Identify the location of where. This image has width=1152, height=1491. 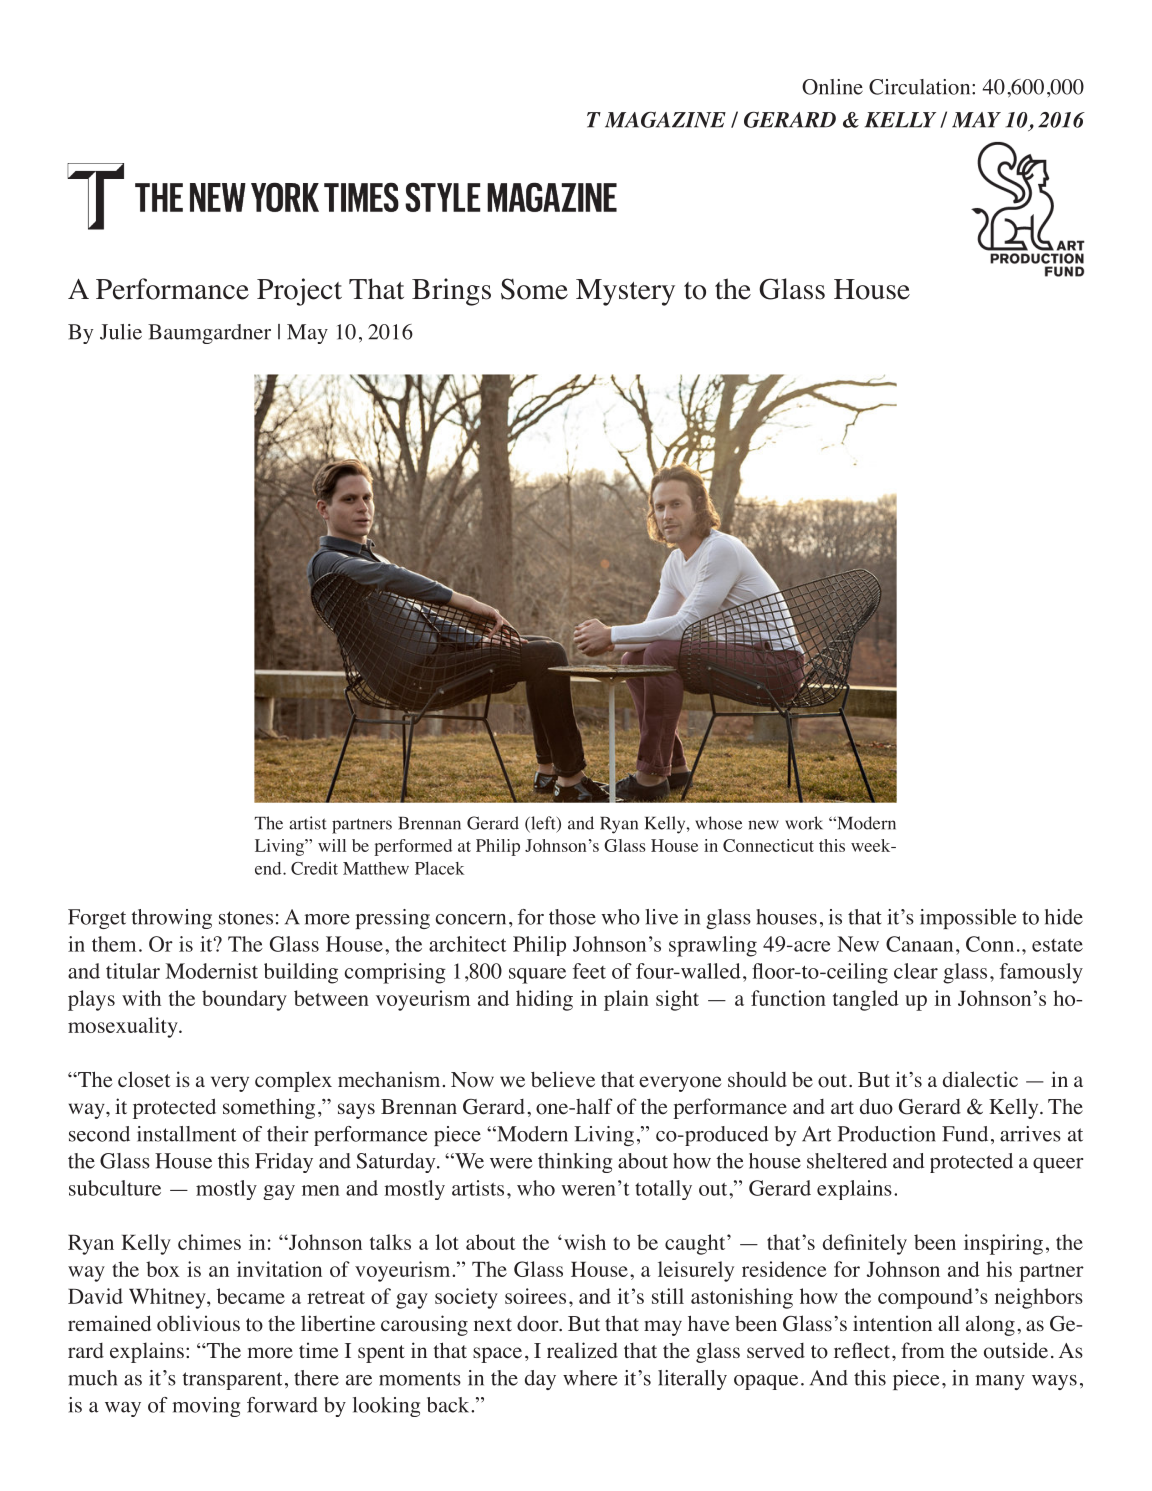
(590, 1378).
